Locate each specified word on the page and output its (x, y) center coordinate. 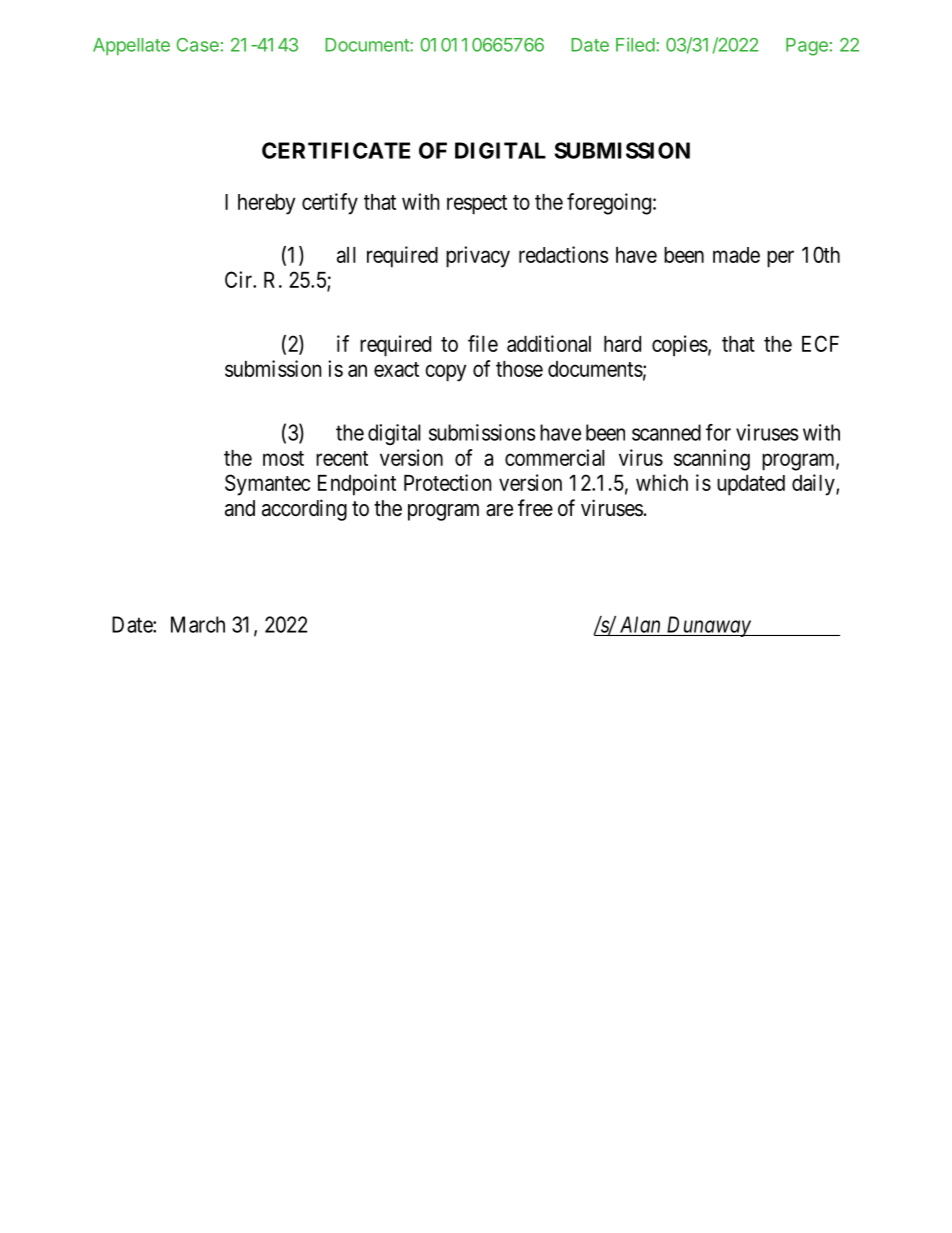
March (198, 624)
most (283, 458)
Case (197, 45)
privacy (478, 257)
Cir (240, 279)
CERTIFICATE (336, 150)
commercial (555, 457)
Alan (640, 624)
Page (807, 47)
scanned (666, 432)
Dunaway (708, 626)
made (736, 255)
